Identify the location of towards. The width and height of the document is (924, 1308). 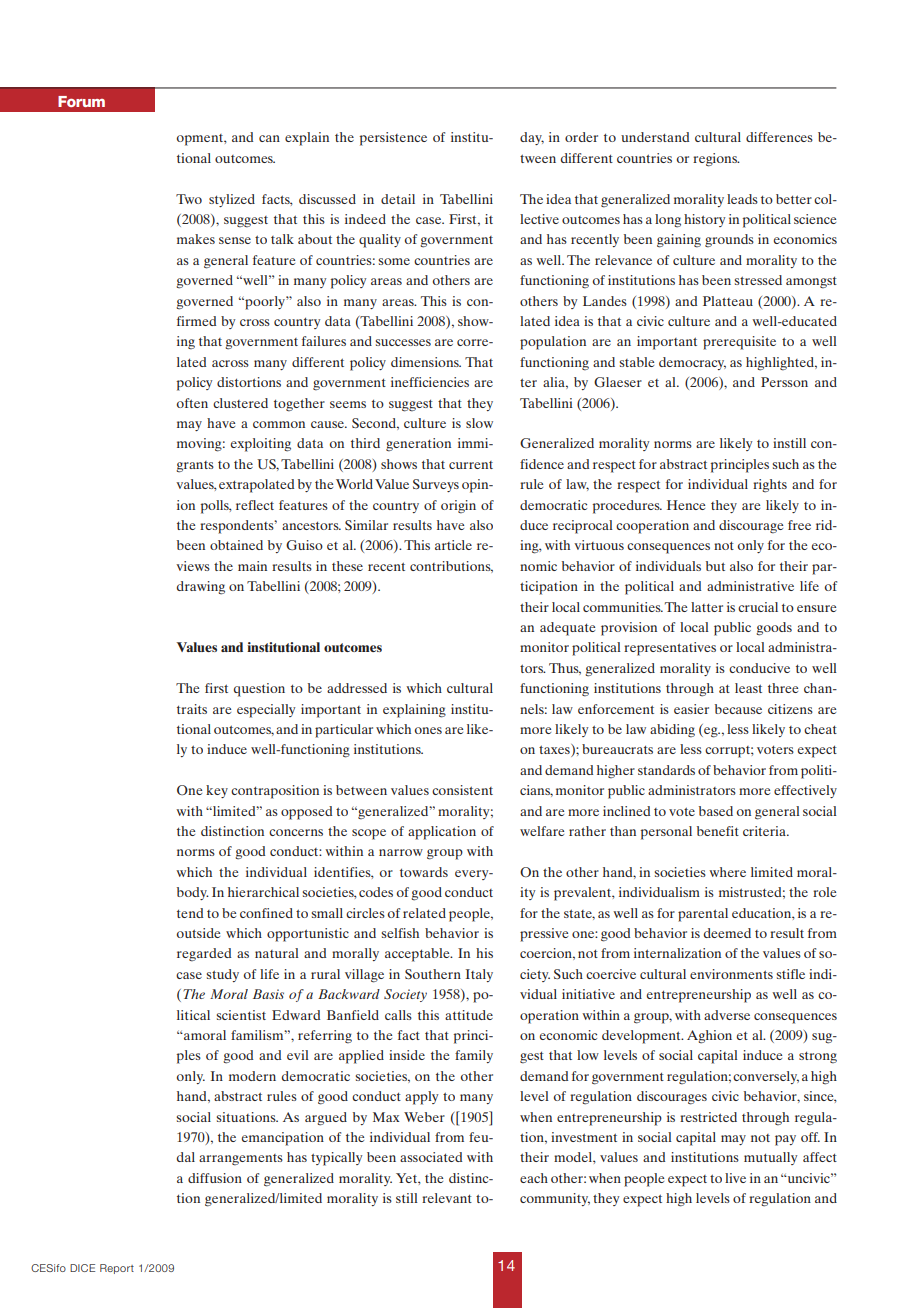
(424, 872).
